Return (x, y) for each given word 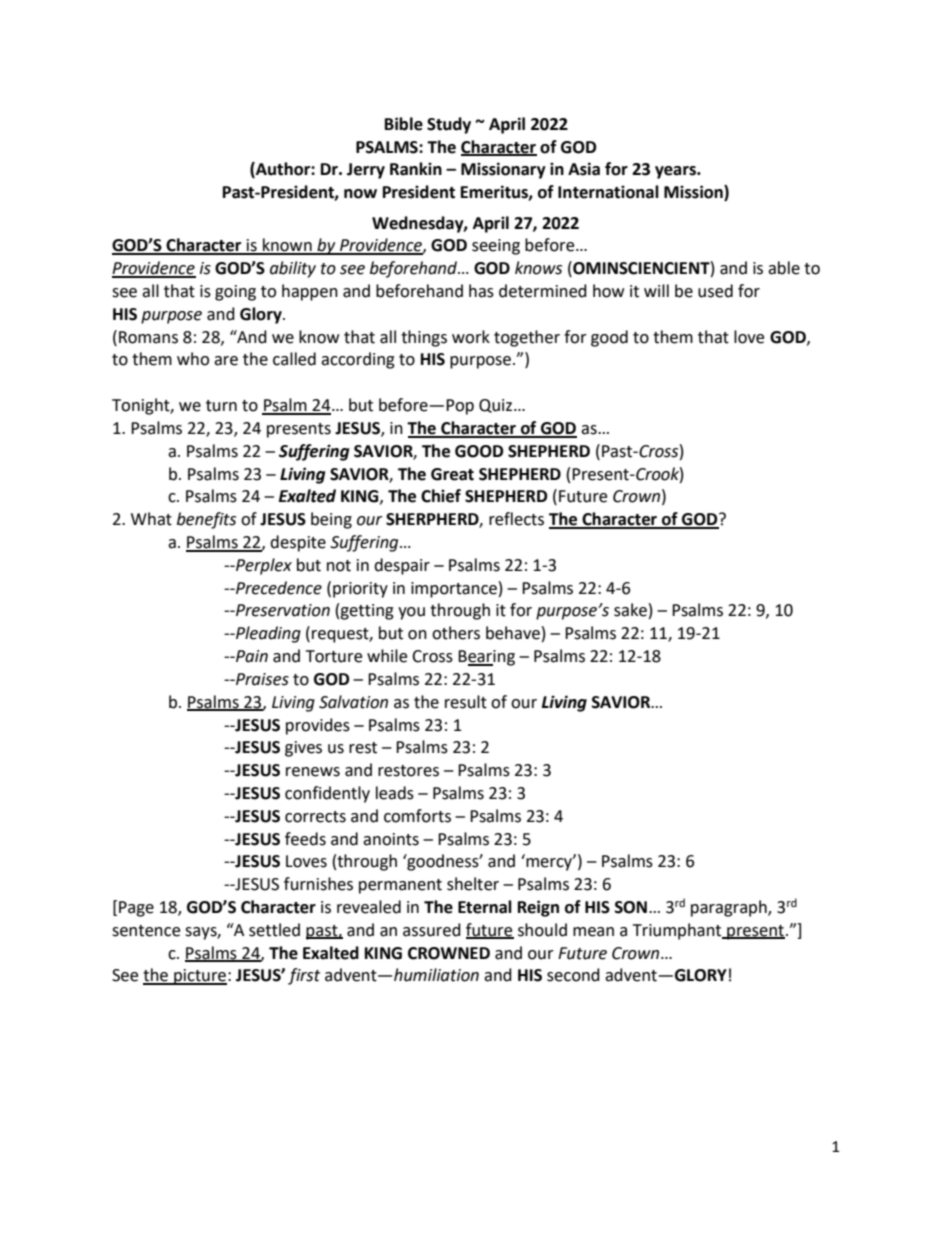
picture (199, 977)
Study (449, 125)
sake (630, 610)
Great (452, 474)
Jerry (366, 171)
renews (313, 772)
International (608, 192)
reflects (516, 519)
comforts (417, 816)
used (715, 291)
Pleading (267, 634)
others (456, 633)
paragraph (730, 908)
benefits (206, 520)
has (481, 291)
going (235, 293)
